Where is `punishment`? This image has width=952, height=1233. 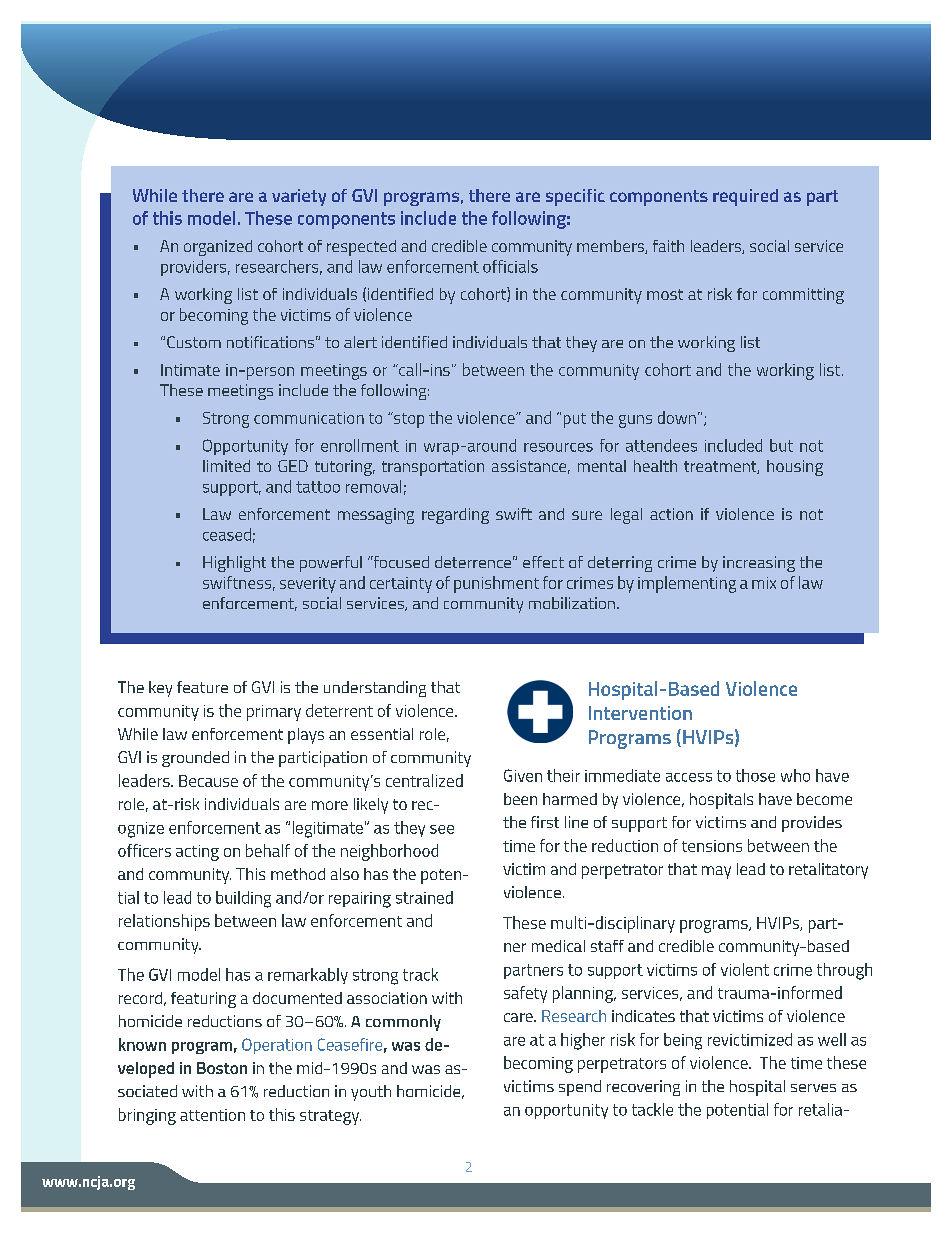 punishment is located at coordinates (496, 584).
